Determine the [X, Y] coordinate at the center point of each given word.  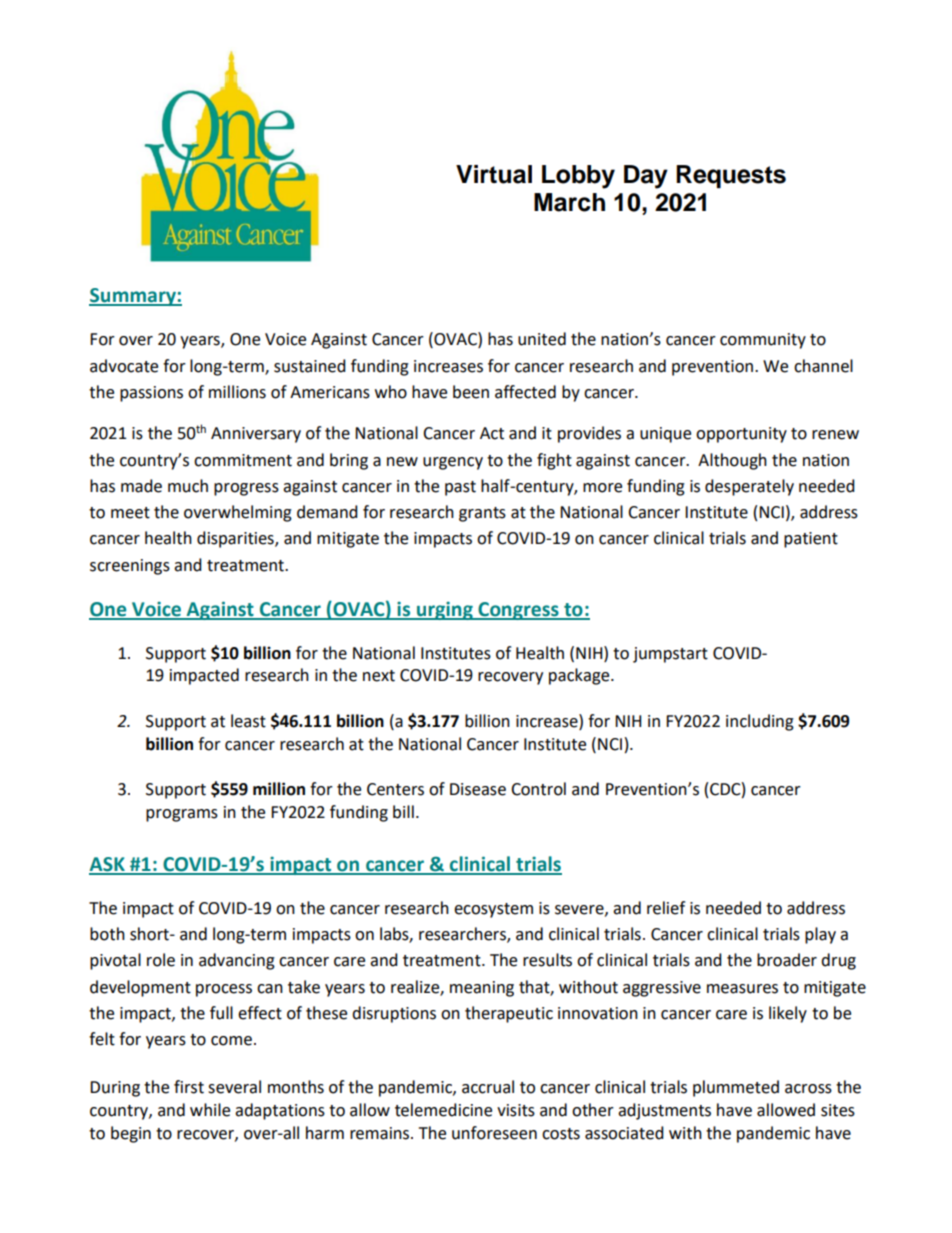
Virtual [494, 174]
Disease [478, 789]
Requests [731, 176]
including [760, 722]
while [210, 1110]
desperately [749, 487]
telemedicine [443, 1110]
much [188, 486]
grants [482, 514]
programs [182, 815]
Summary [133, 297]
